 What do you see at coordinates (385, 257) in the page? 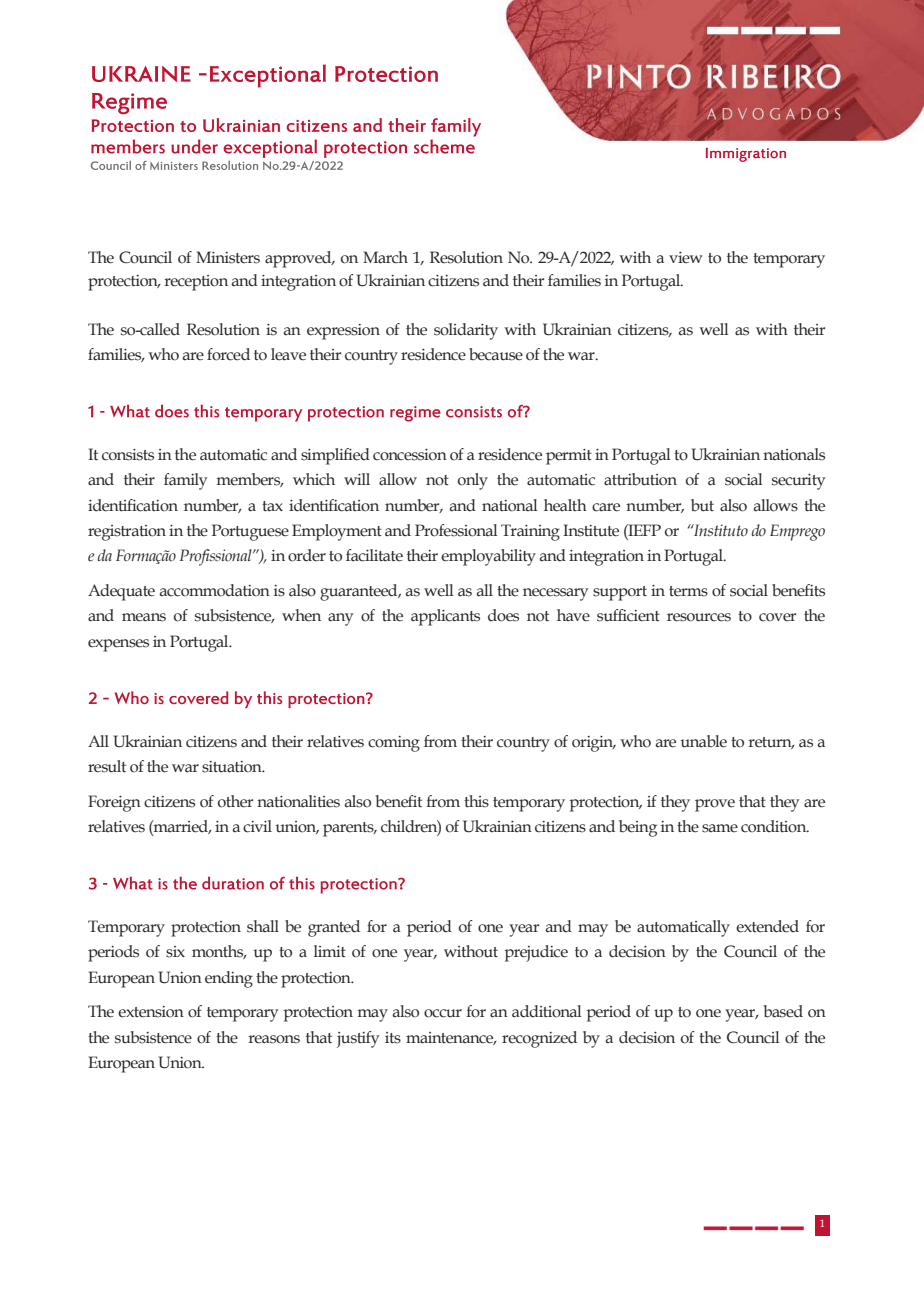
I see `March` at bounding box center [385, 257].
